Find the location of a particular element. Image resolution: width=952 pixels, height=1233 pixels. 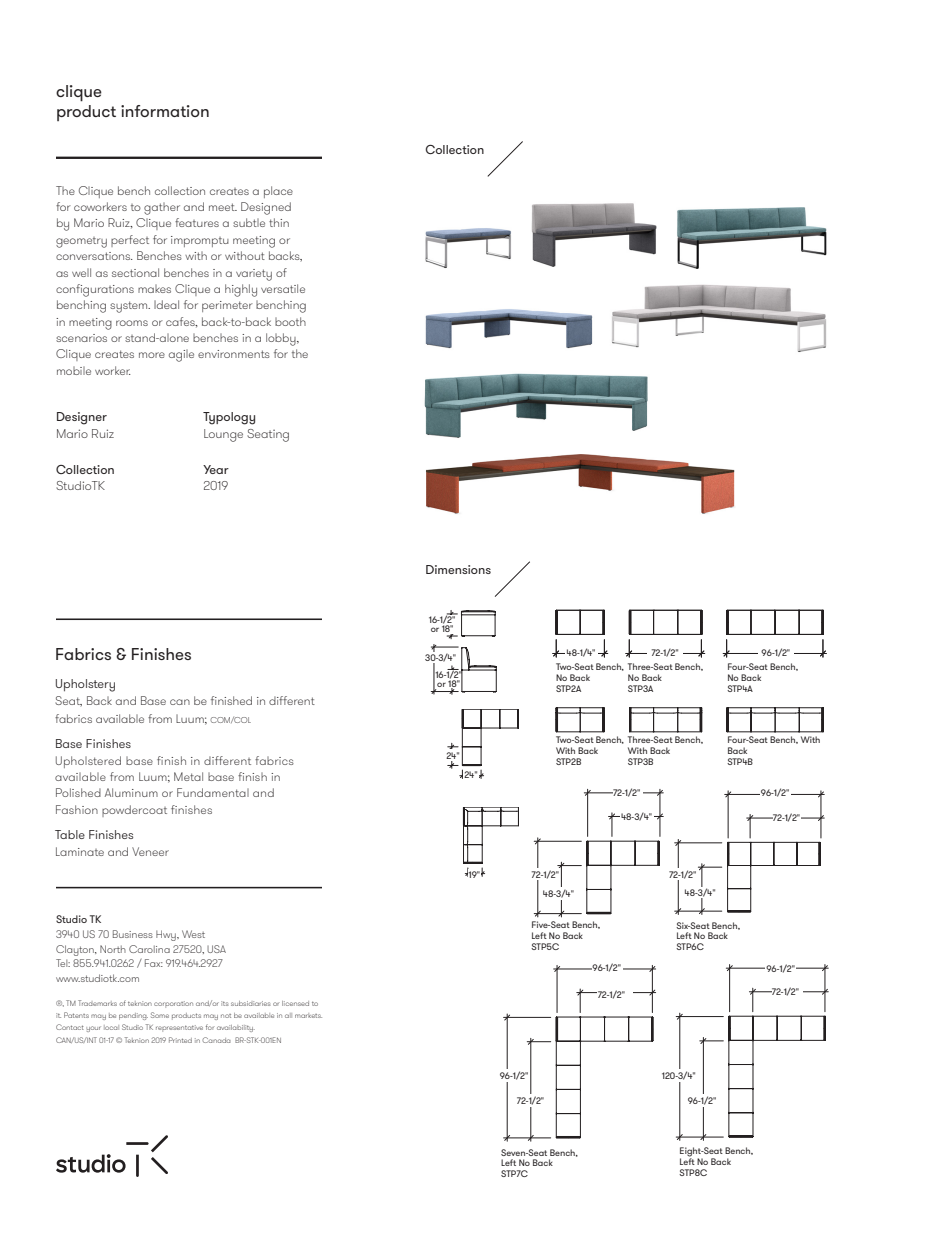

information is located at coordinates (165, 111).
